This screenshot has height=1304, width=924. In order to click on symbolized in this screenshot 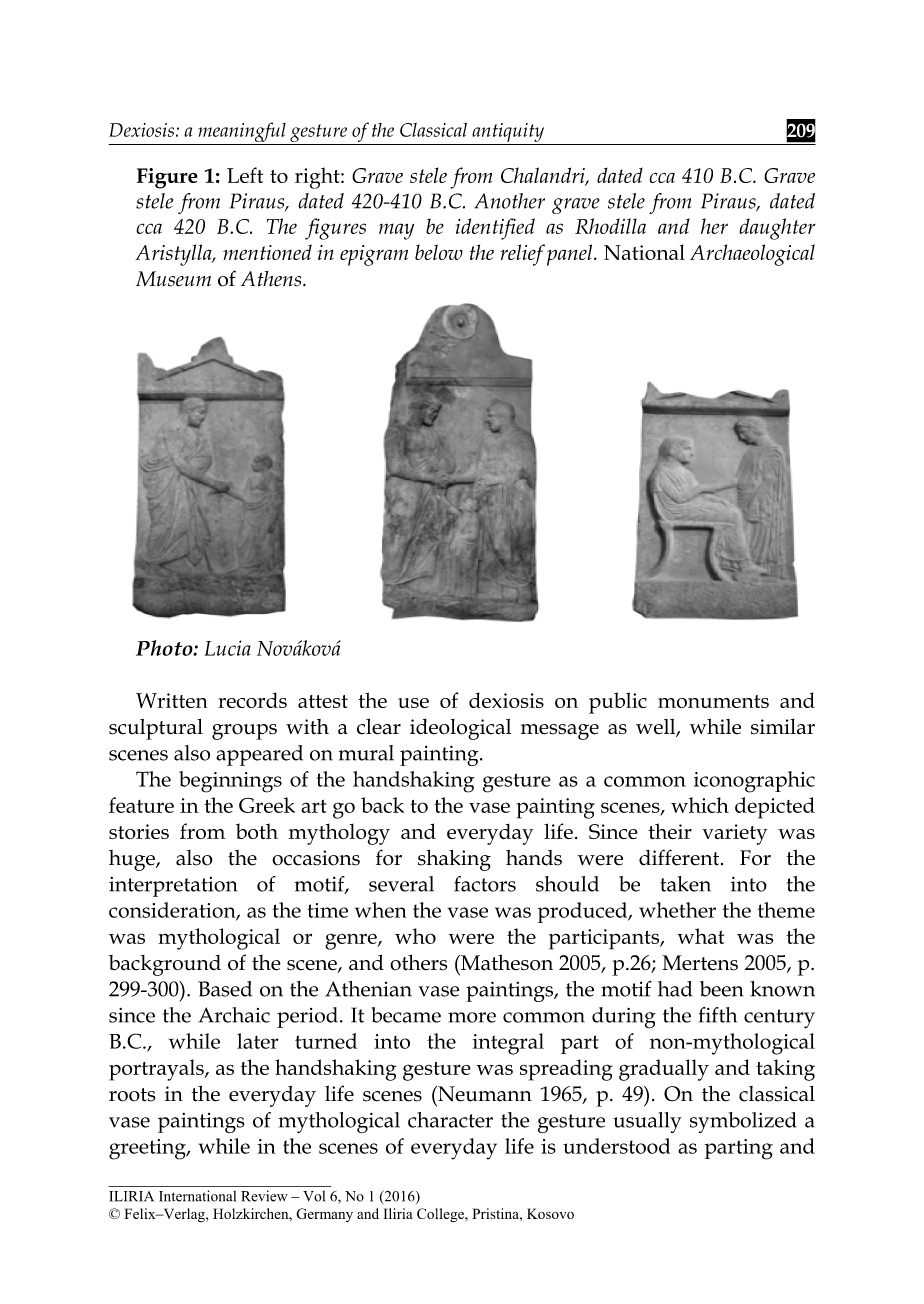, I will do `click(743, 1122)`.
